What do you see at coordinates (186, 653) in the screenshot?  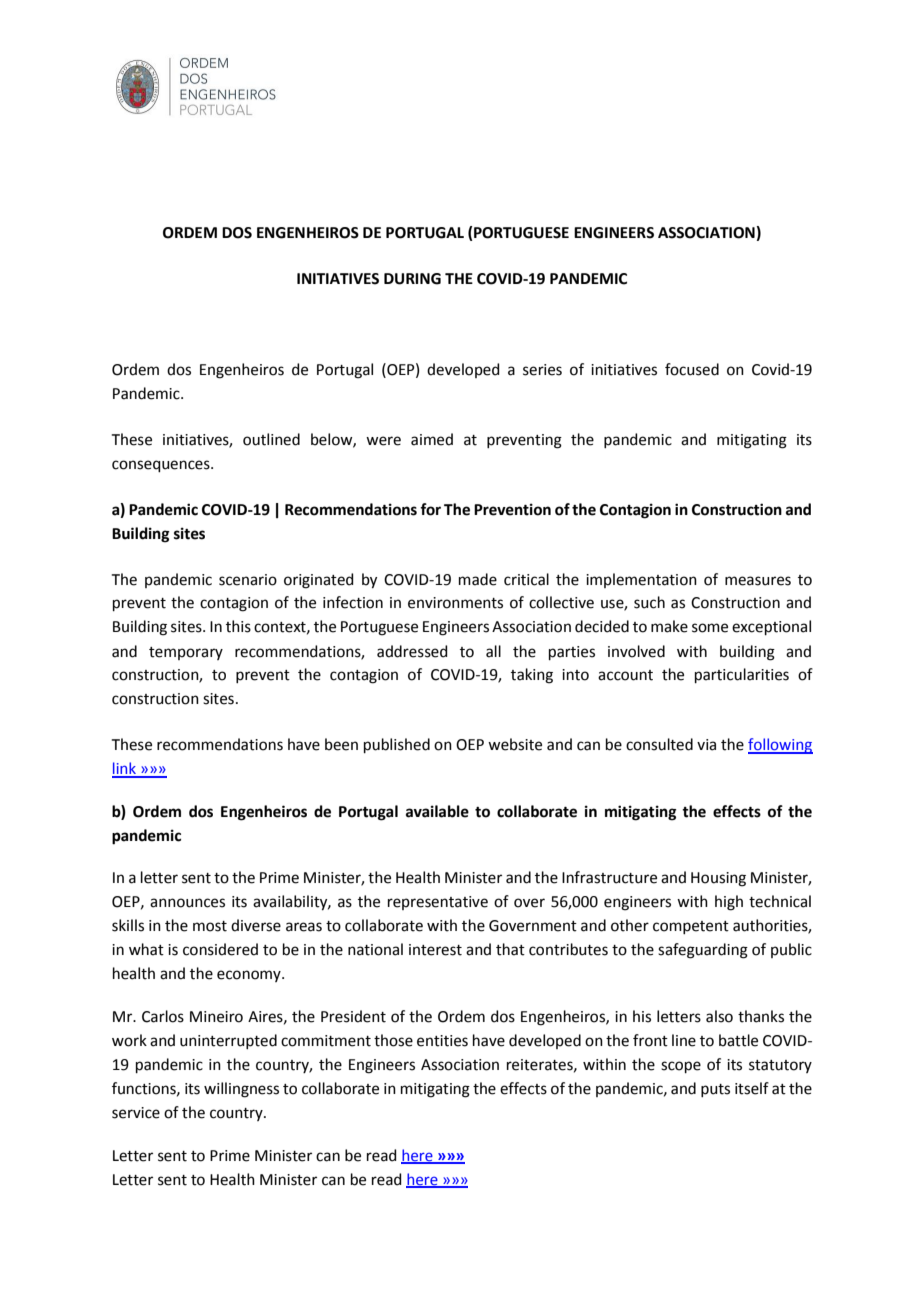 I see `temporary` at bounding box center [186, 653].
